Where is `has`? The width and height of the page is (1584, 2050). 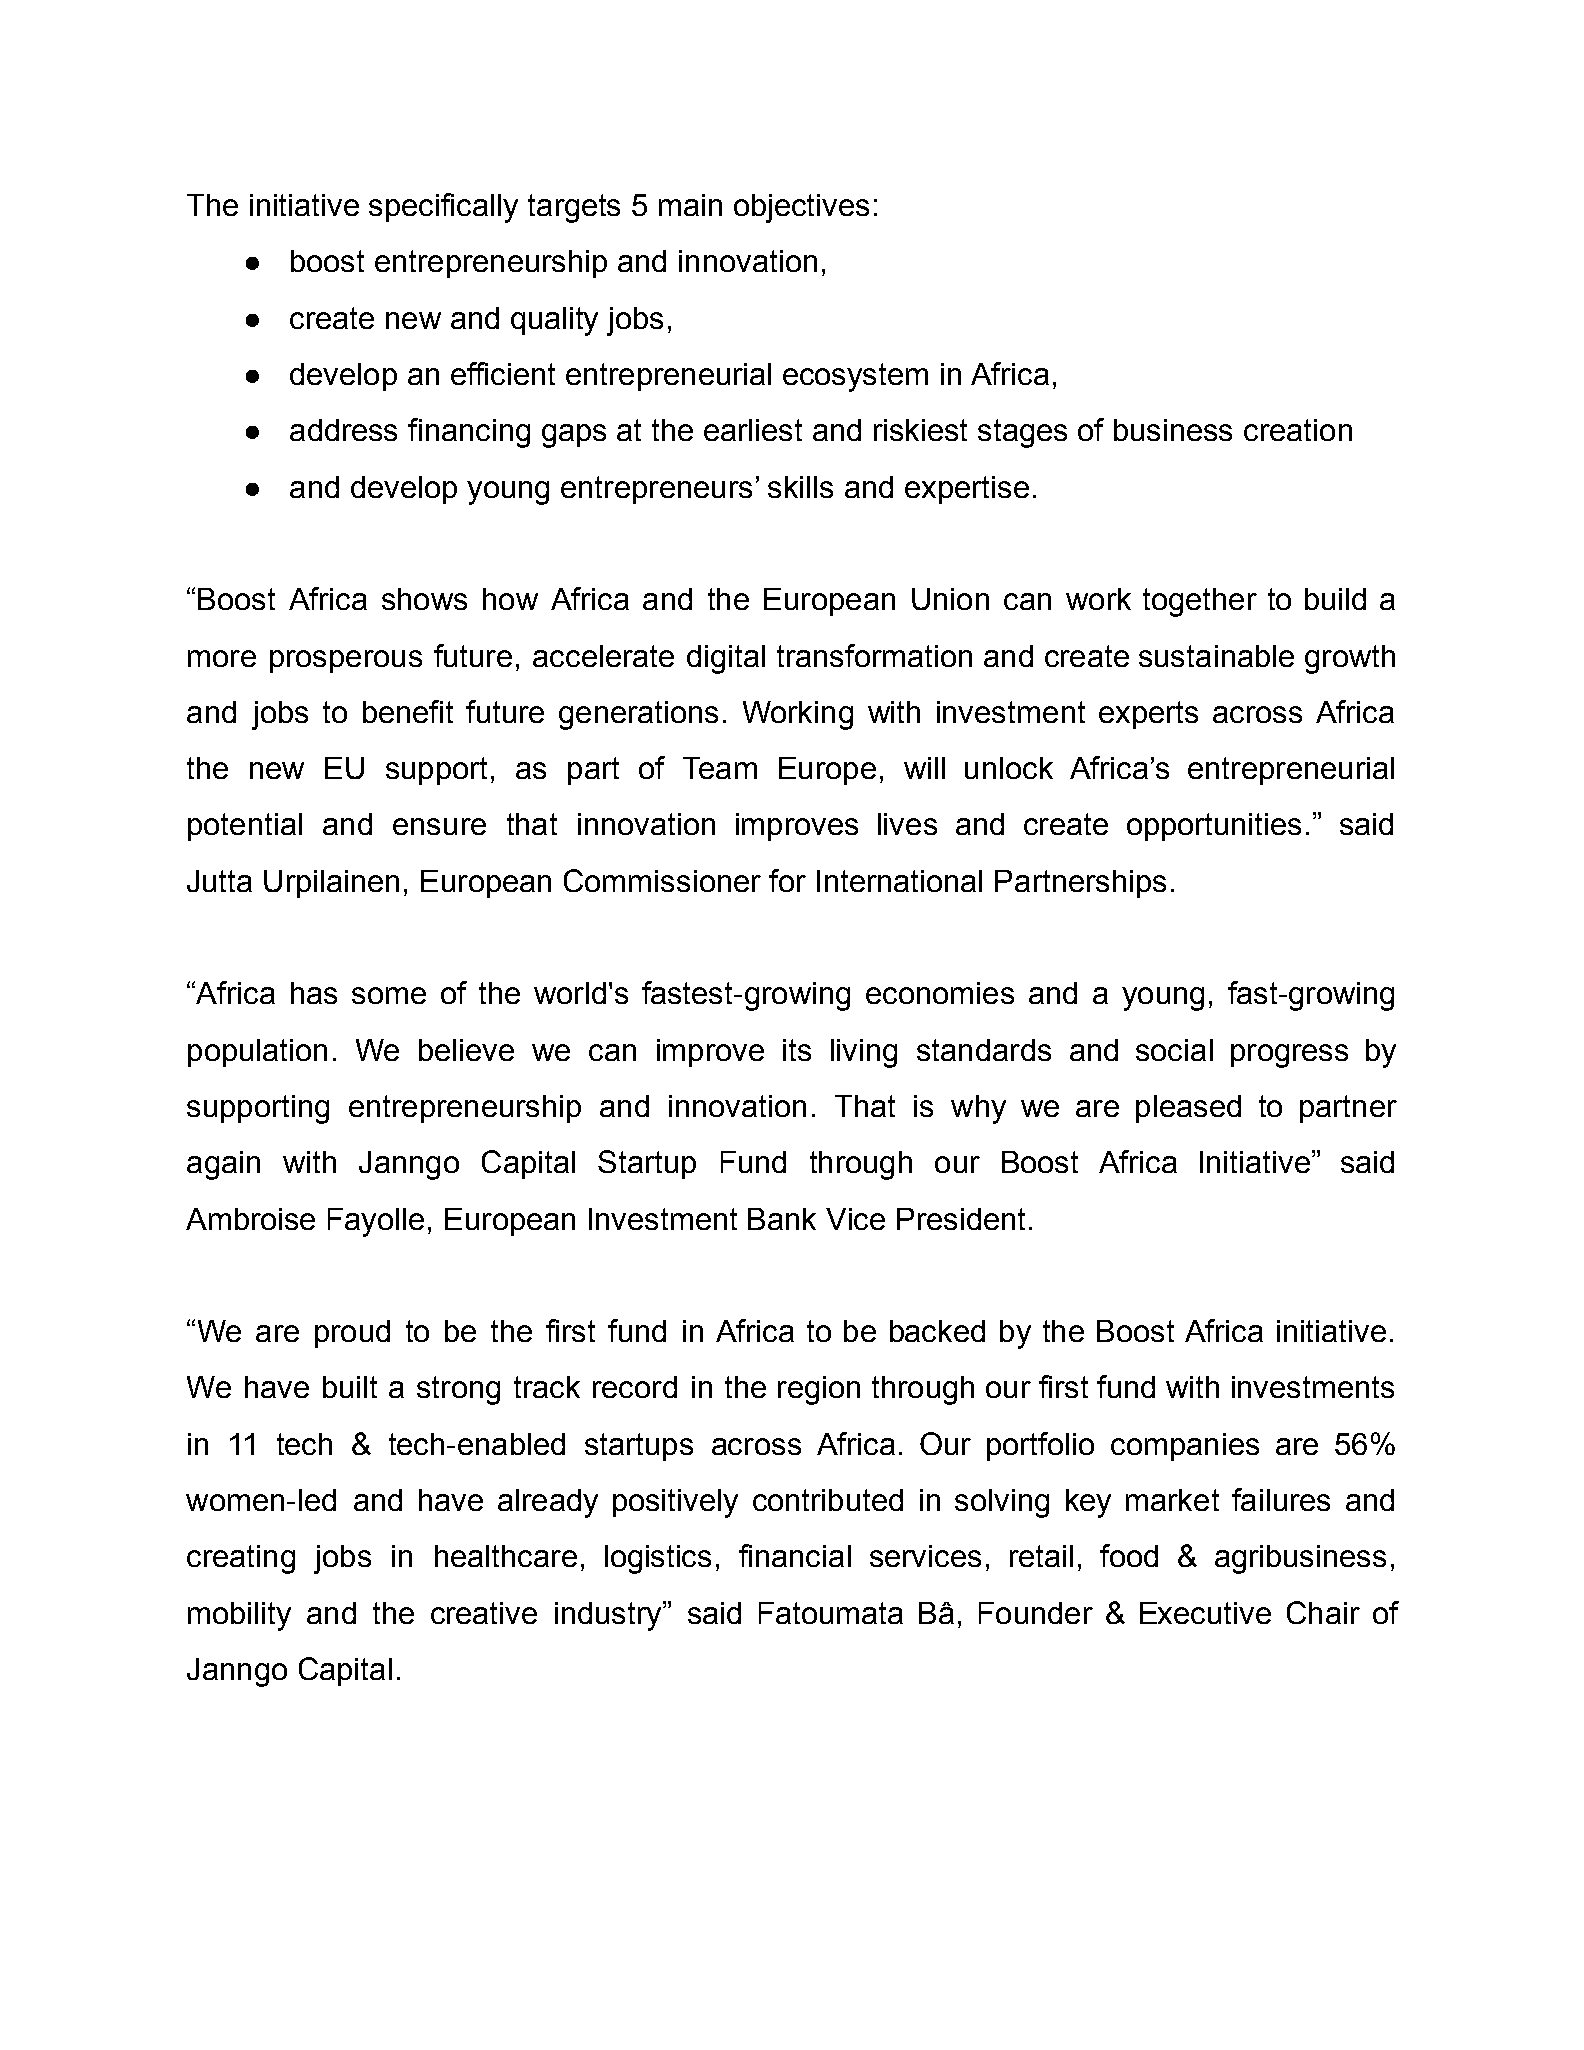 has is located at coordinates (314, 993).
